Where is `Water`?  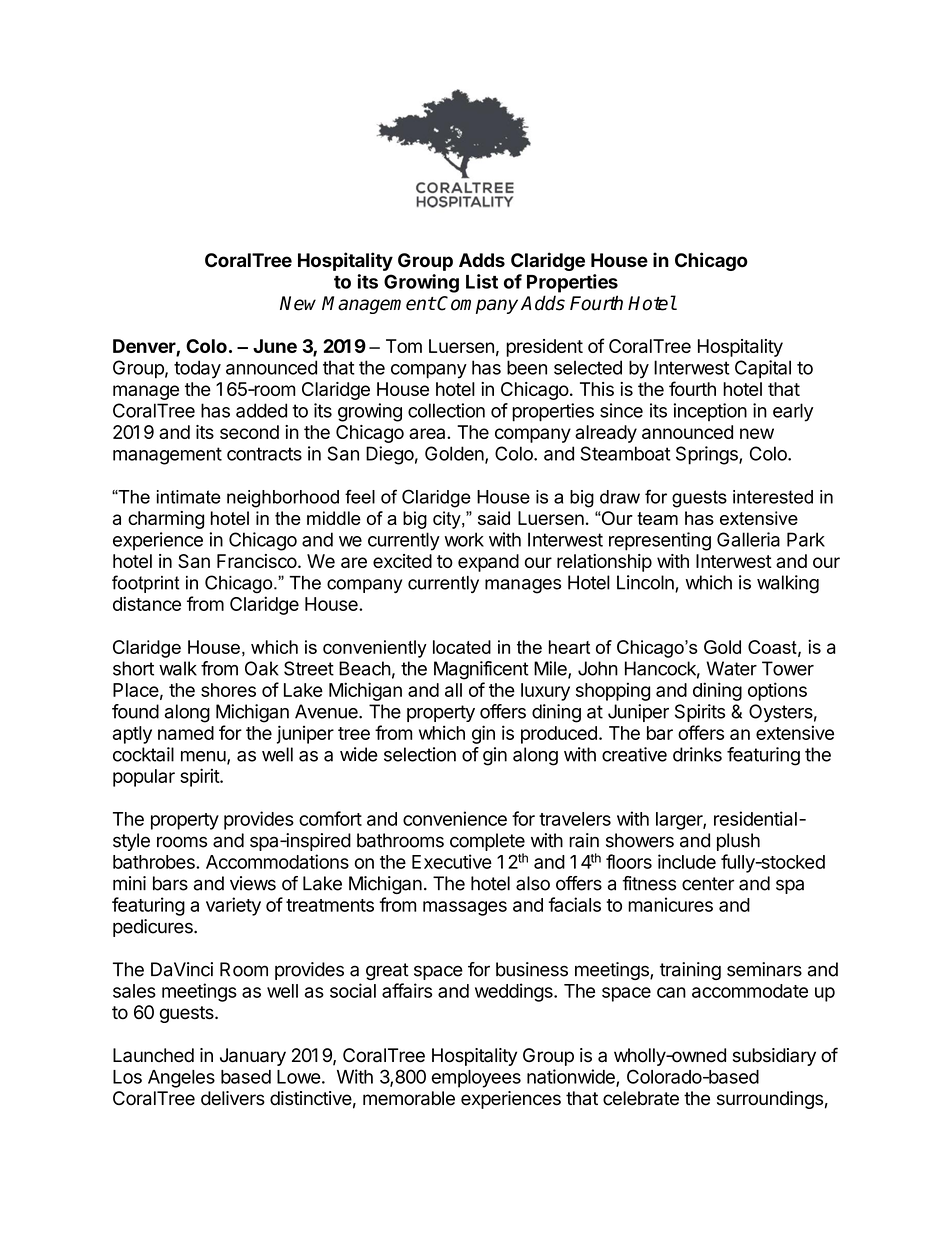 Water is located at coordinates (731, 668).
